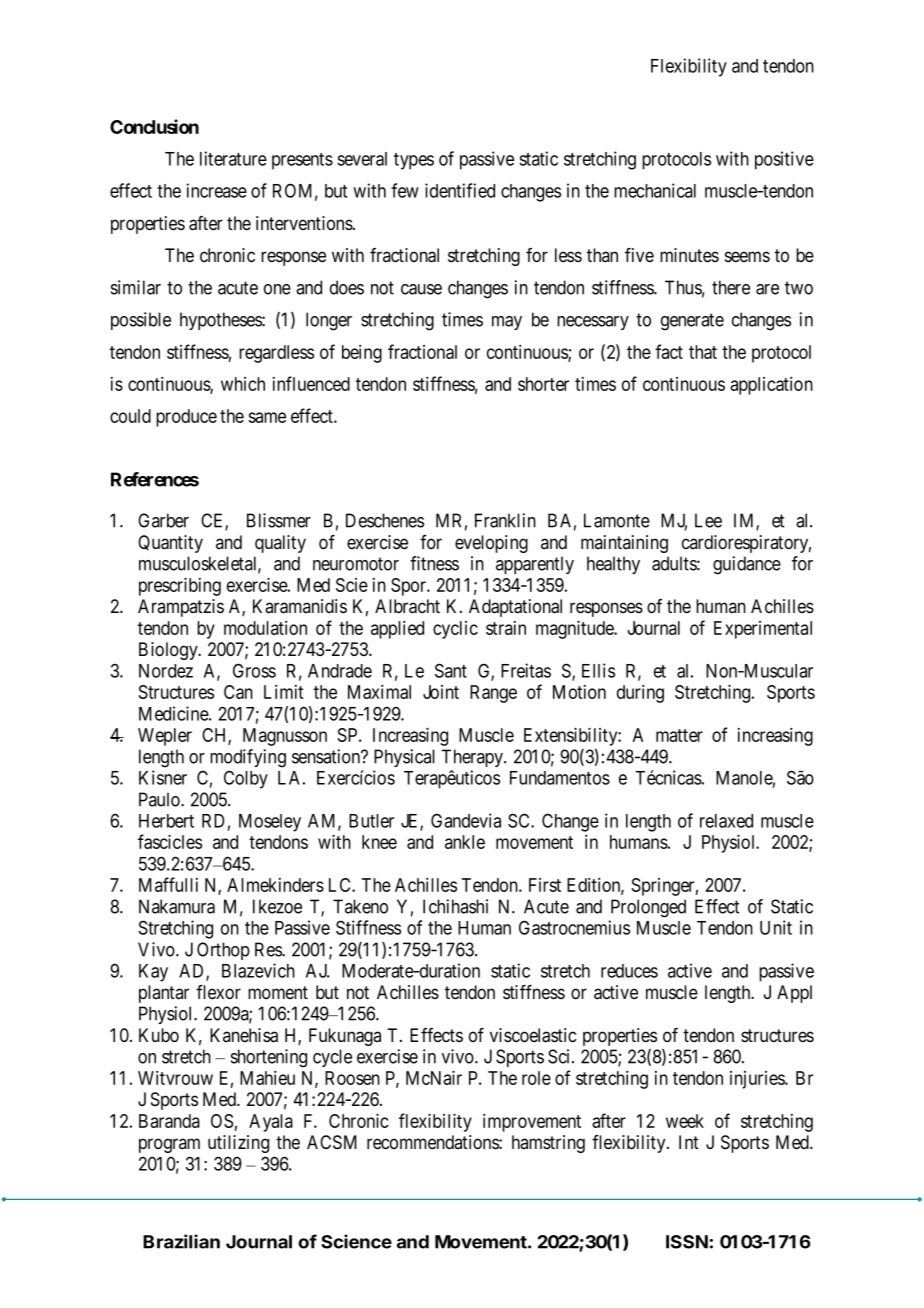 The height and width of the page is (1308, 924). What do you see at coordinates (460, 190) in the page?
I see `identified` at bounding box center [460, 190].
